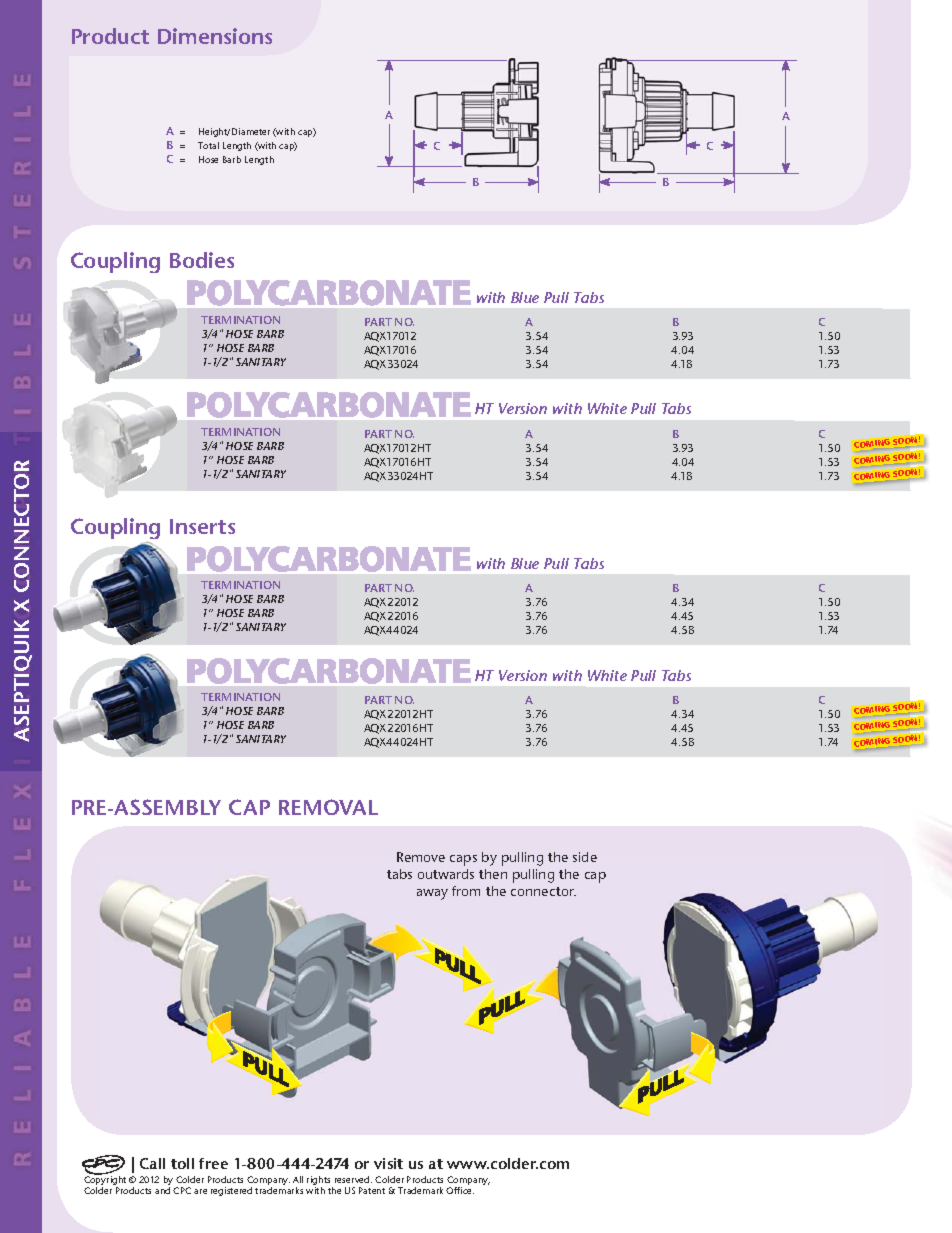  Describe the element at coordinates (202, 260) in the screenshot. I see `Bodies` at that location.
